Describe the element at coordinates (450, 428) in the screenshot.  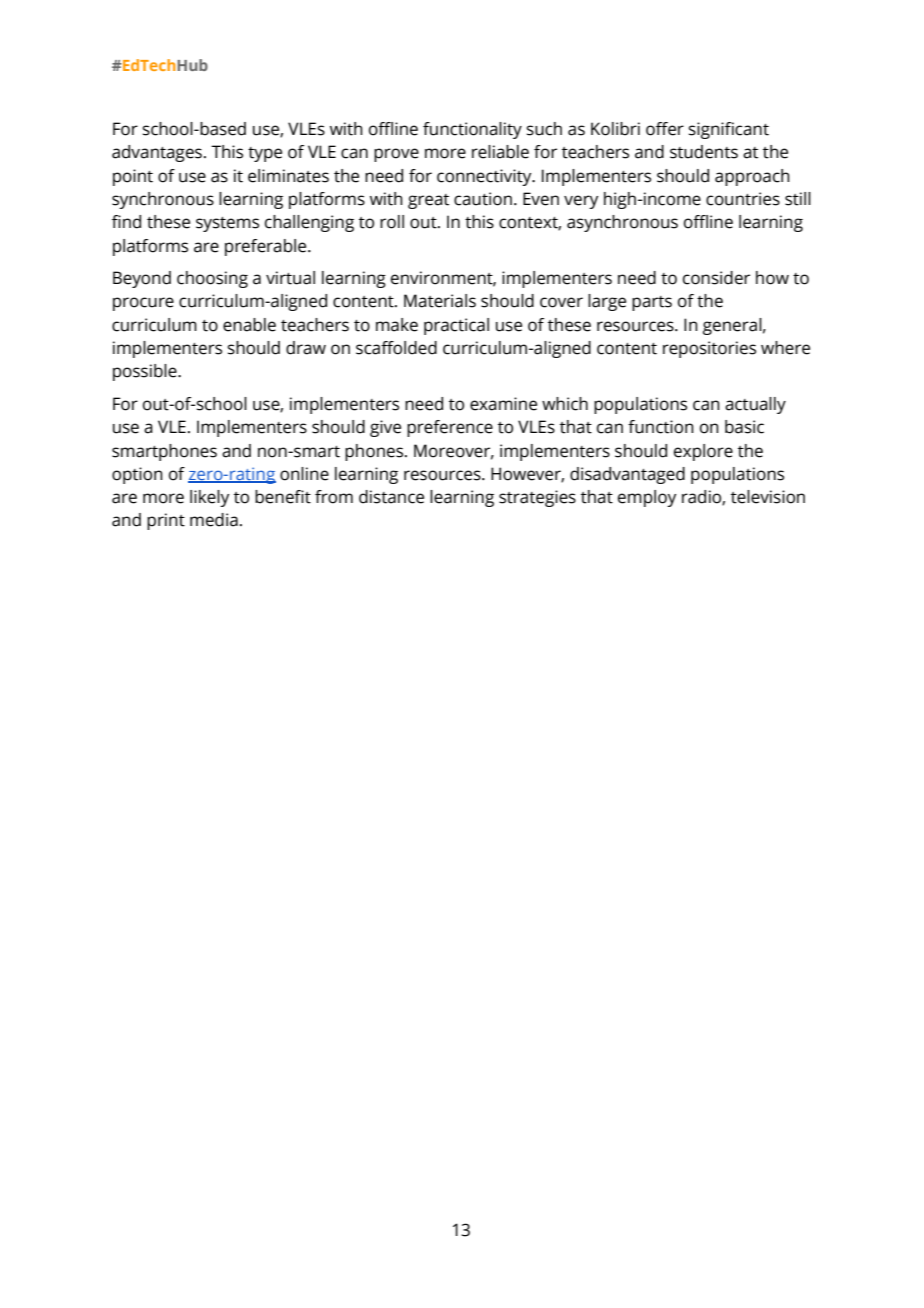
I see `preference` at that location.
